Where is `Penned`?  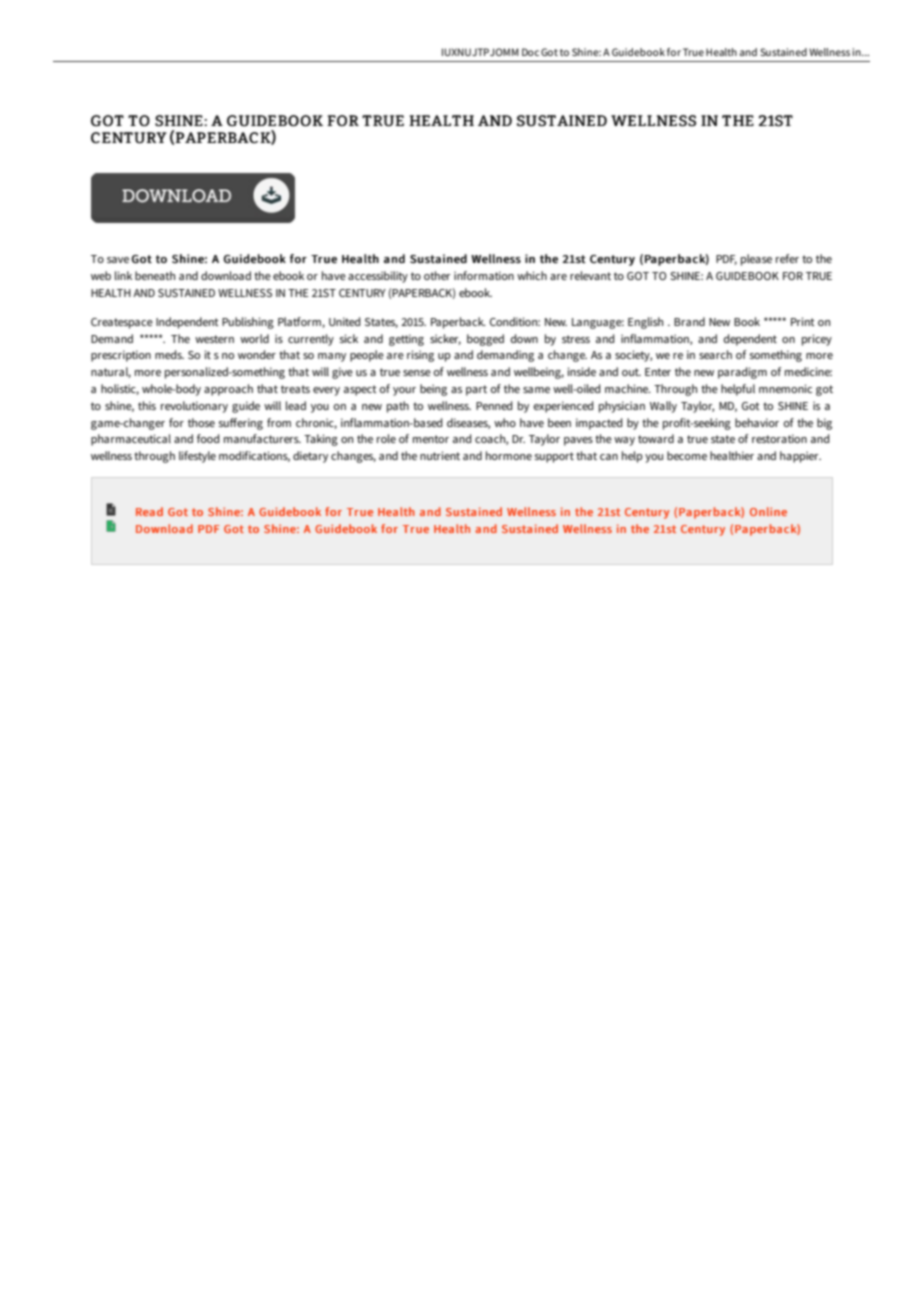
Penned is located at coordinates (494, 405).
